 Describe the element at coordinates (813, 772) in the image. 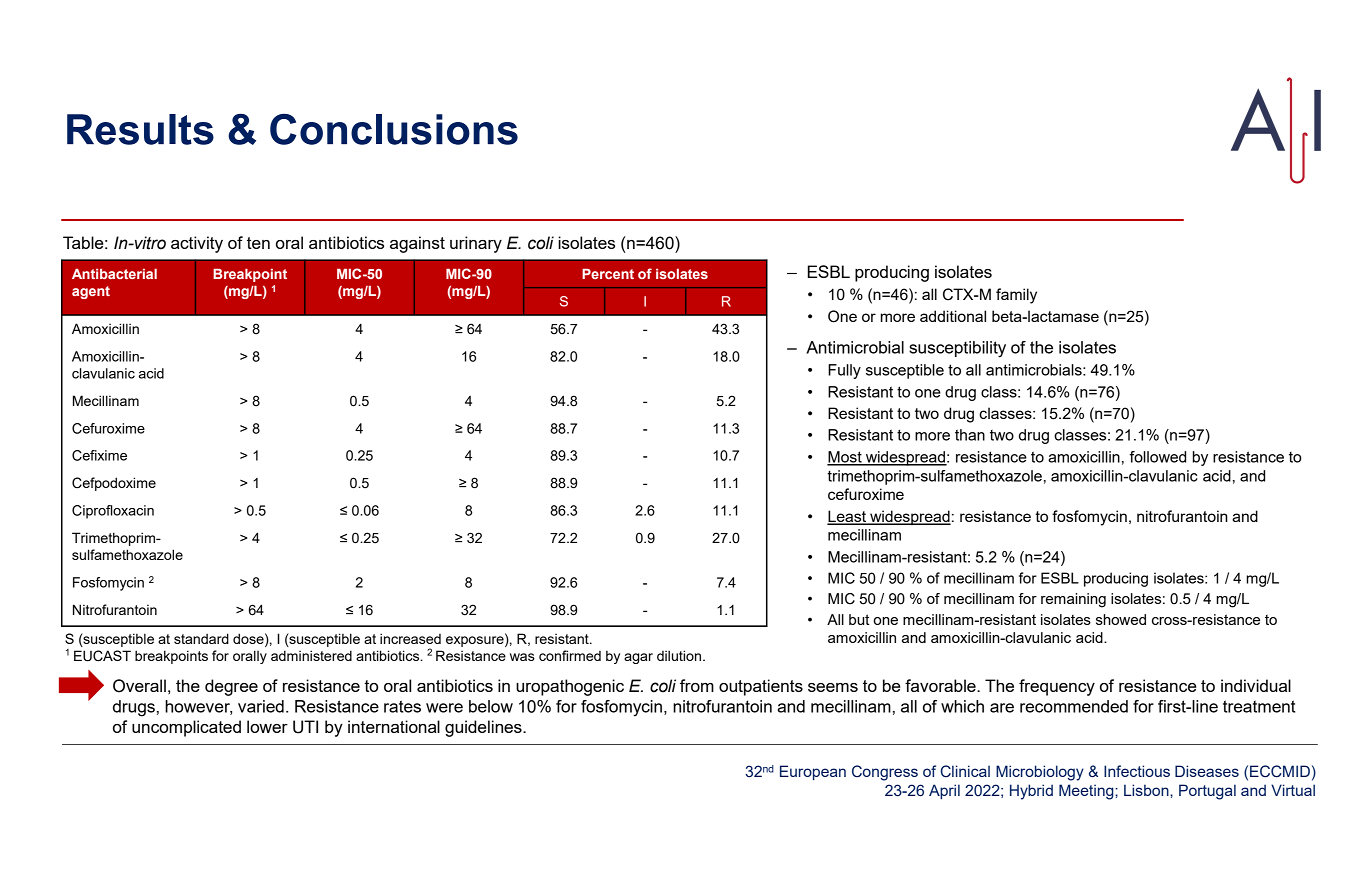

I see `European` at that location.
